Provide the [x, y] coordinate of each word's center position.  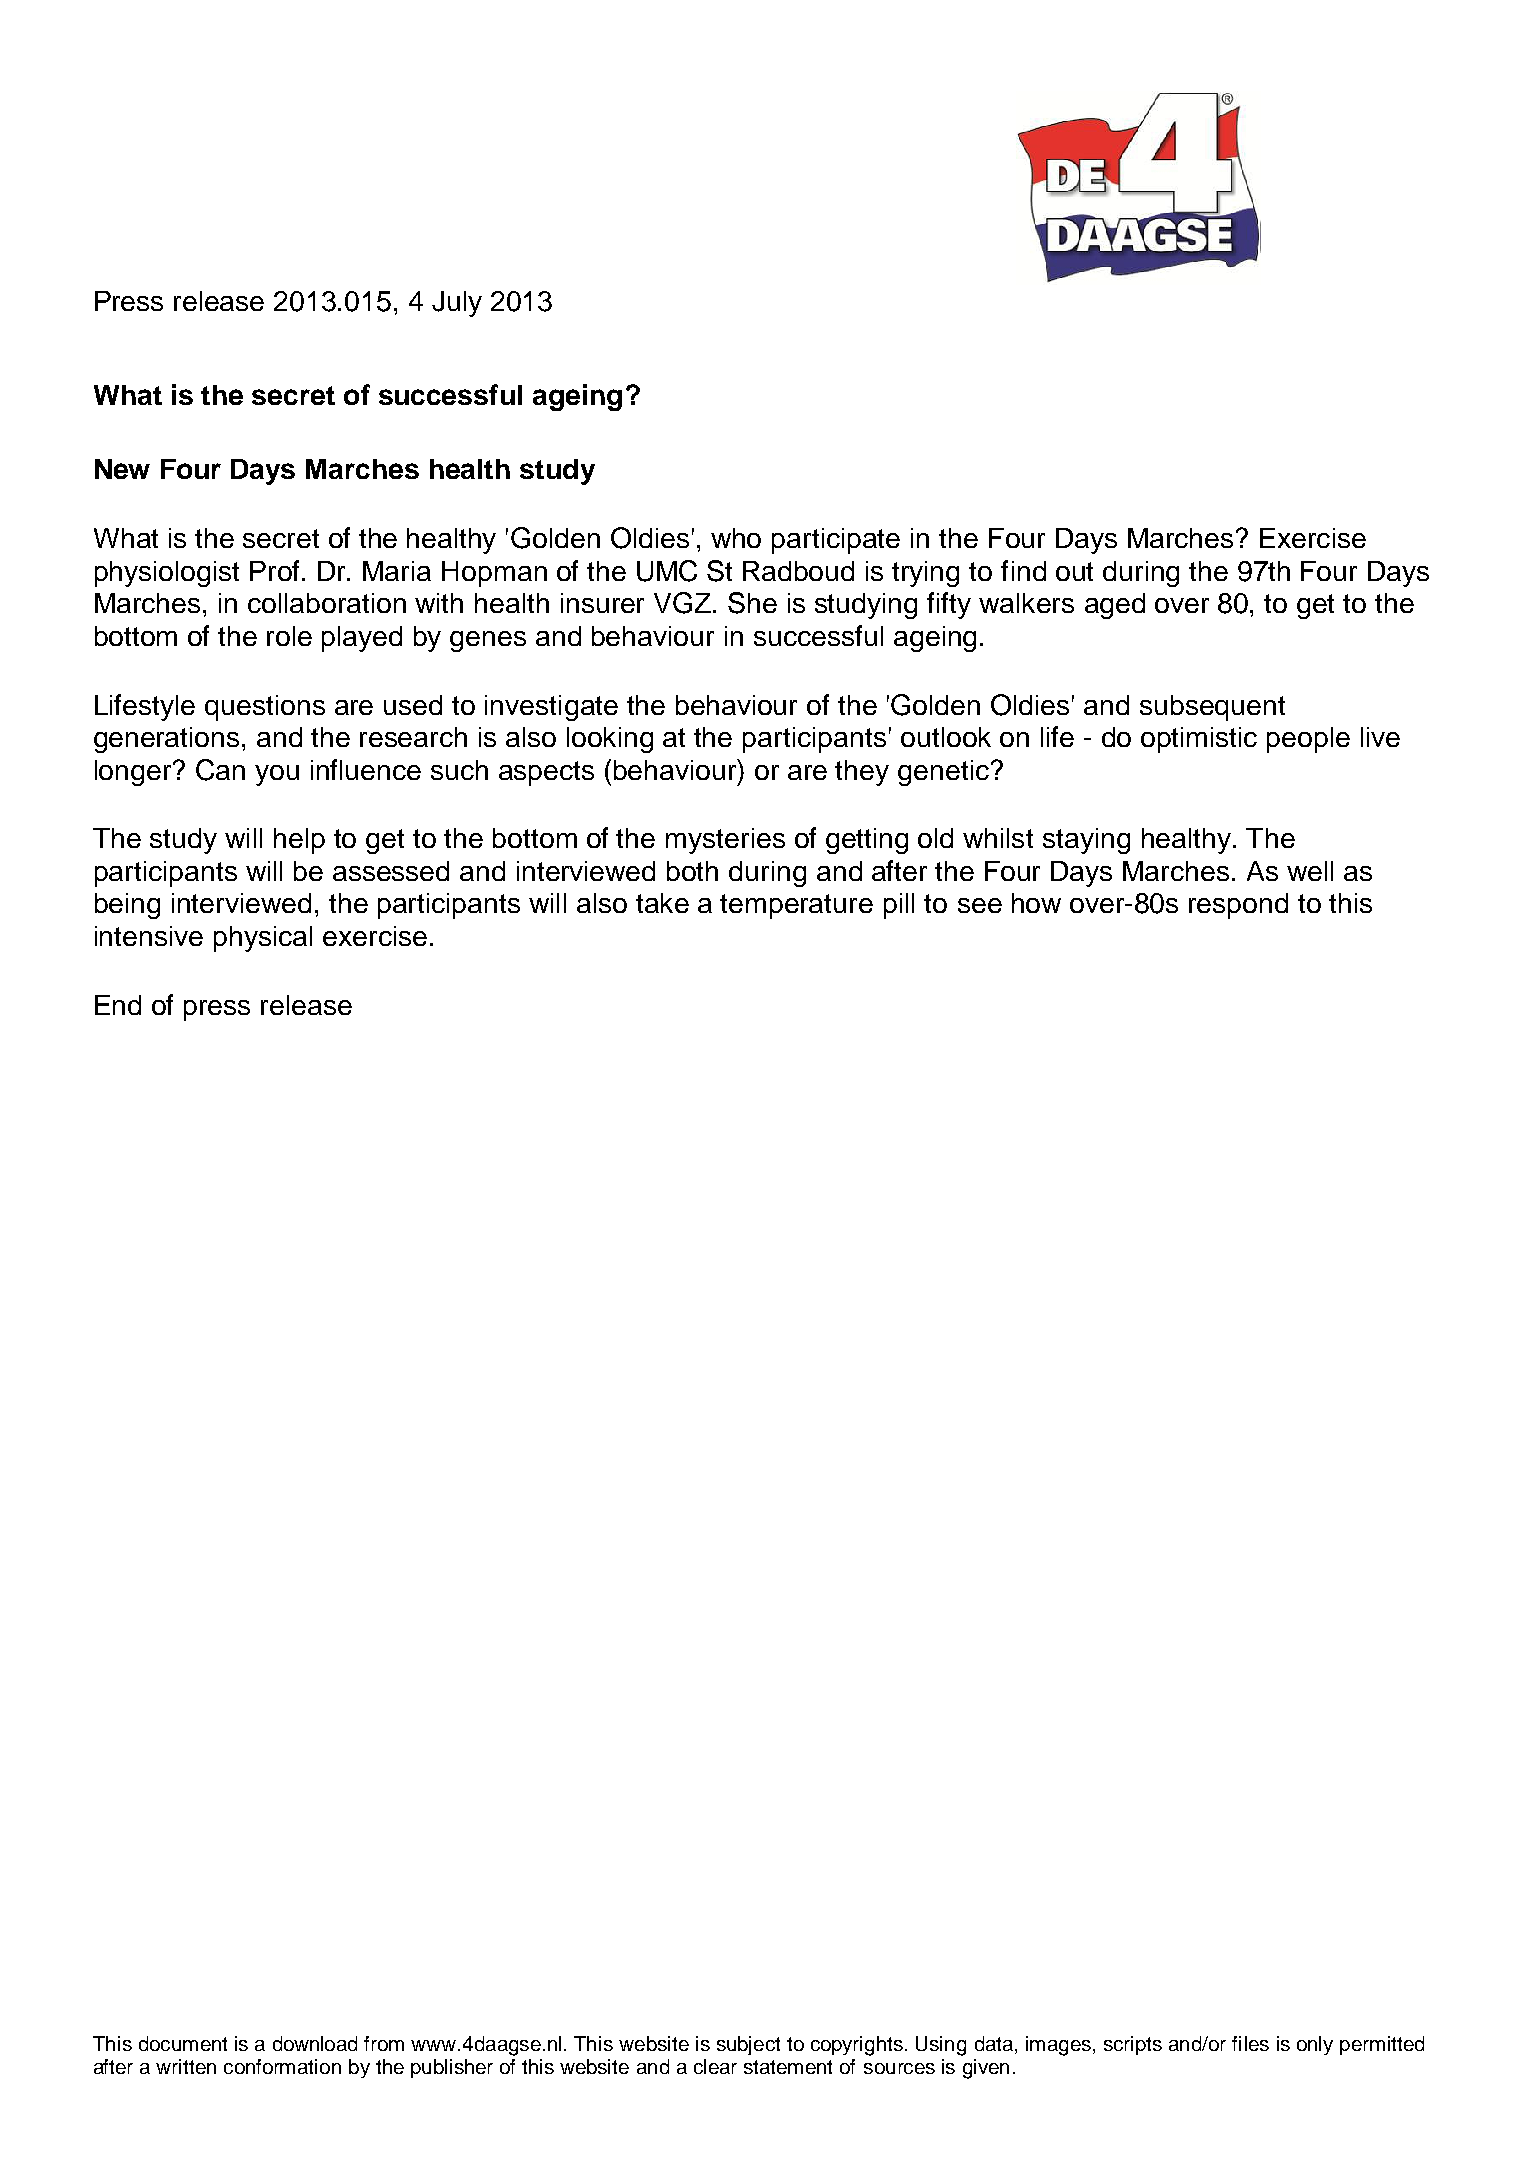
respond [1238, 906]
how [1036, 903]
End [118, 1005]
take [662, 903]
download [315, 2043]
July [457, 304]
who [736, 538]
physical [263, 939]
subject [748, 2045]
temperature [796, 906]
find [1023, 570]
